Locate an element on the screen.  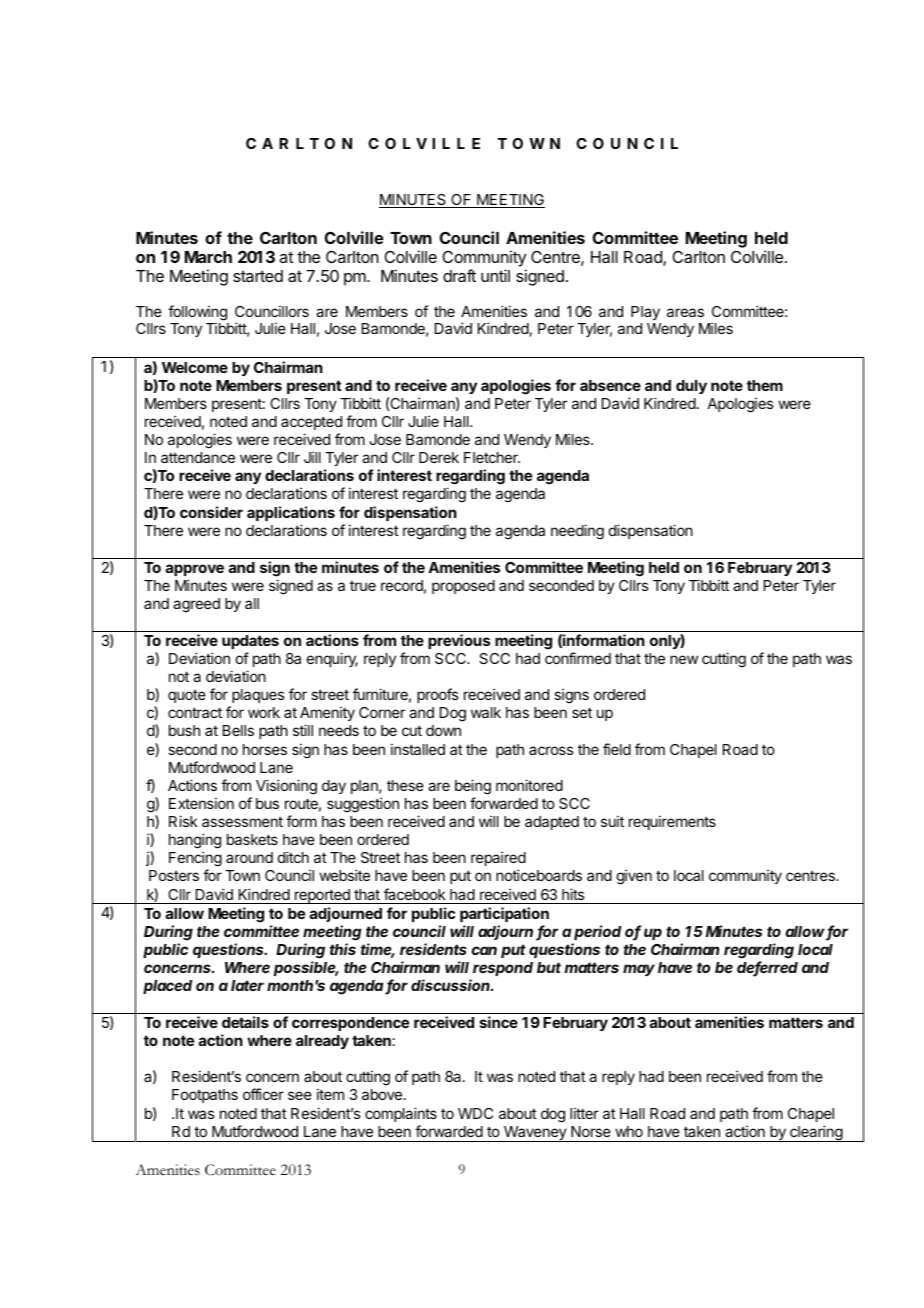
them is located at coordinates (765, 385).
